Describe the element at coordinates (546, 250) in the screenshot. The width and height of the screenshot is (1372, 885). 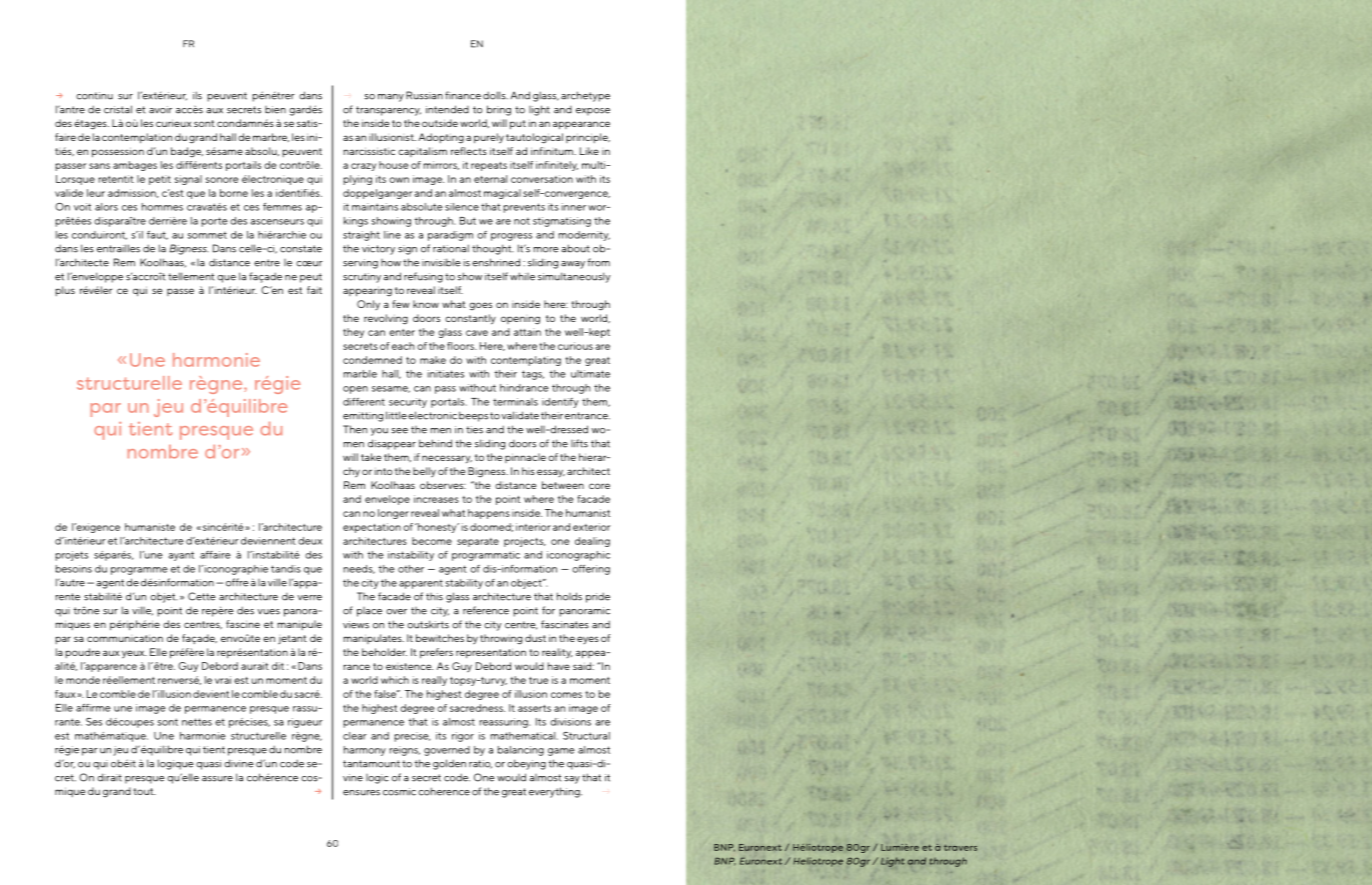
I see `more` at that location.
